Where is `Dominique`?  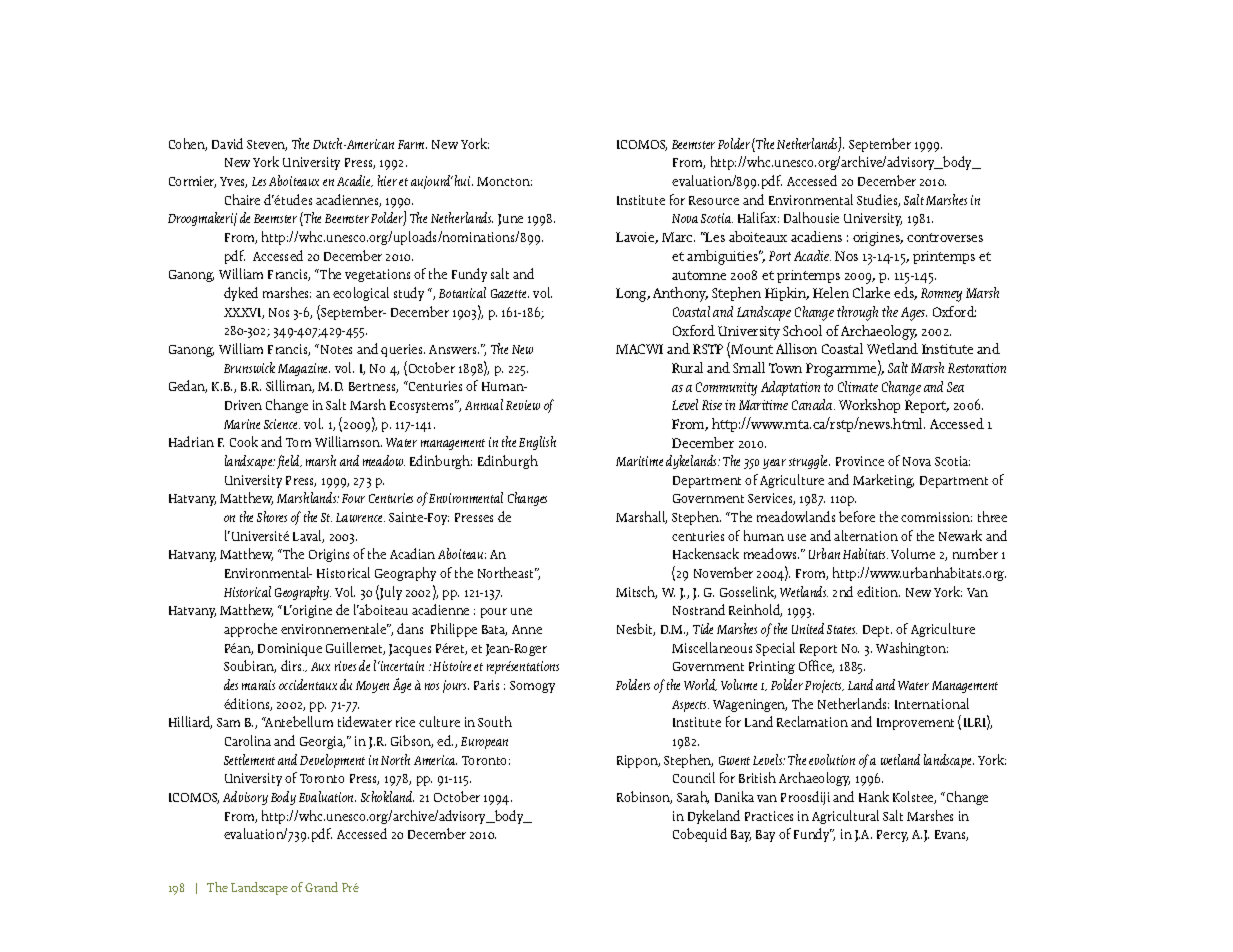 Dominique is located at coordinates (290, 649).
